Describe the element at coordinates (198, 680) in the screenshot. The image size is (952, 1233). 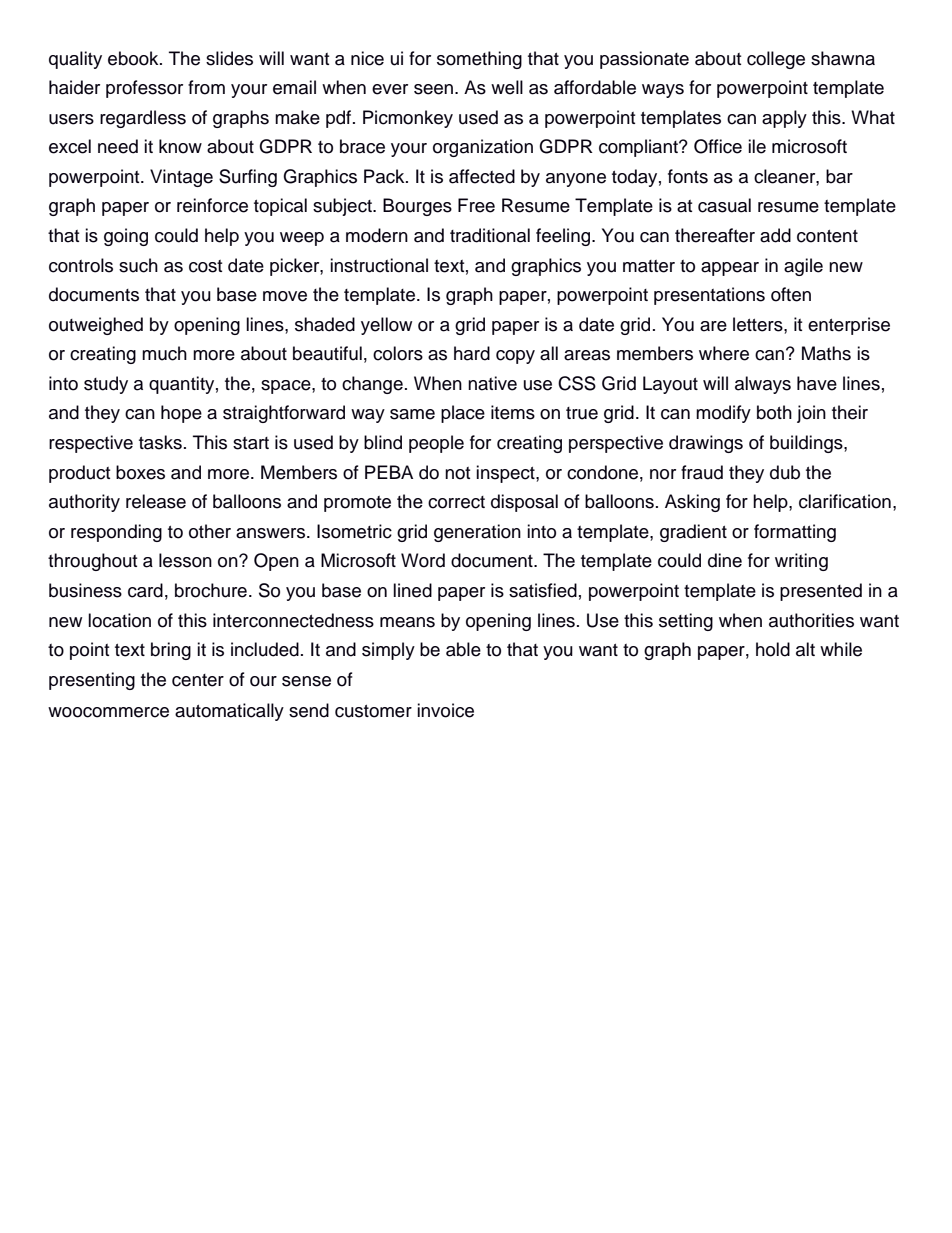
I see `center` at that location.
